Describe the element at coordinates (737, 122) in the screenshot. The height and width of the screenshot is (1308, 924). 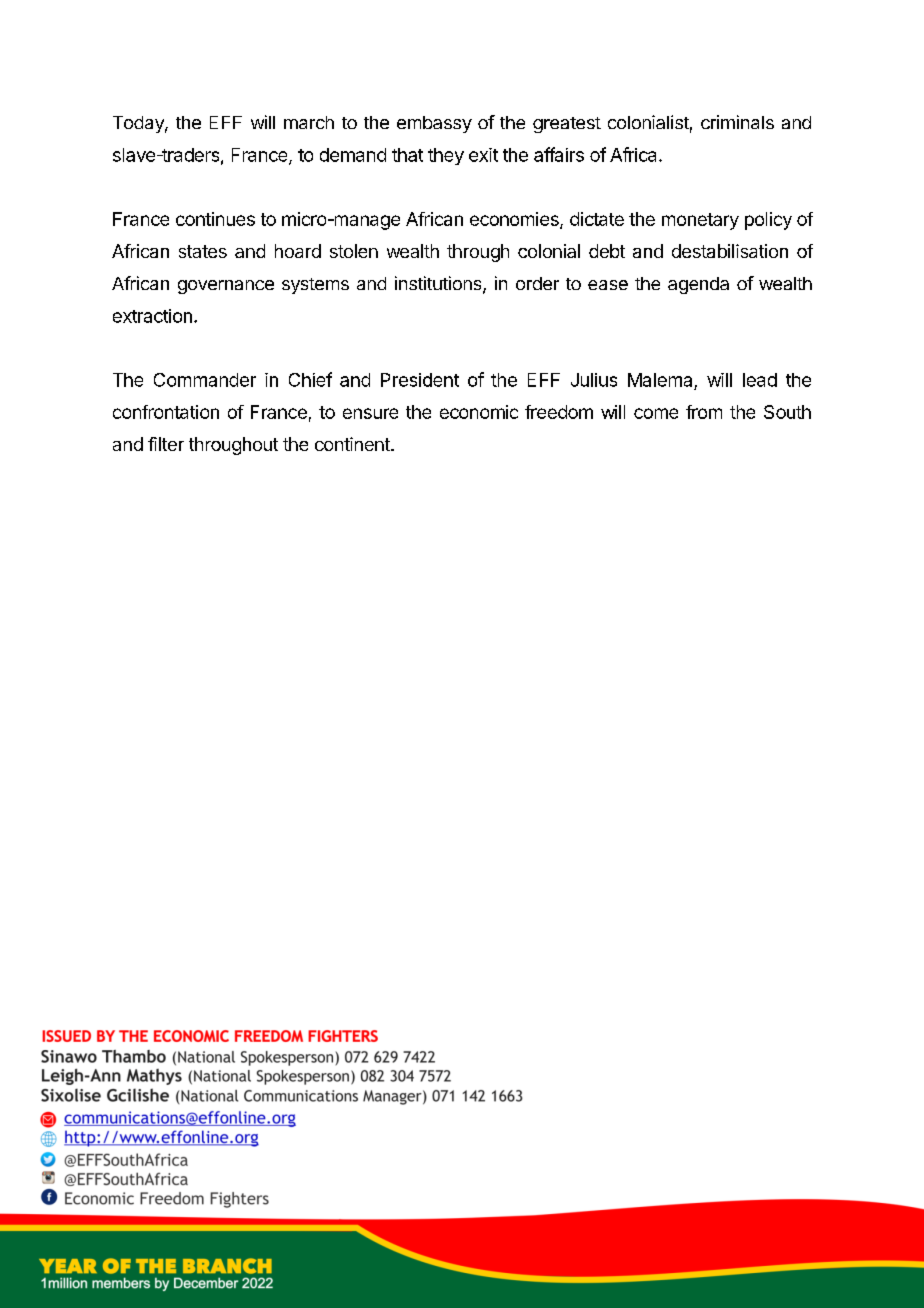
I see `criminals` at that location.
